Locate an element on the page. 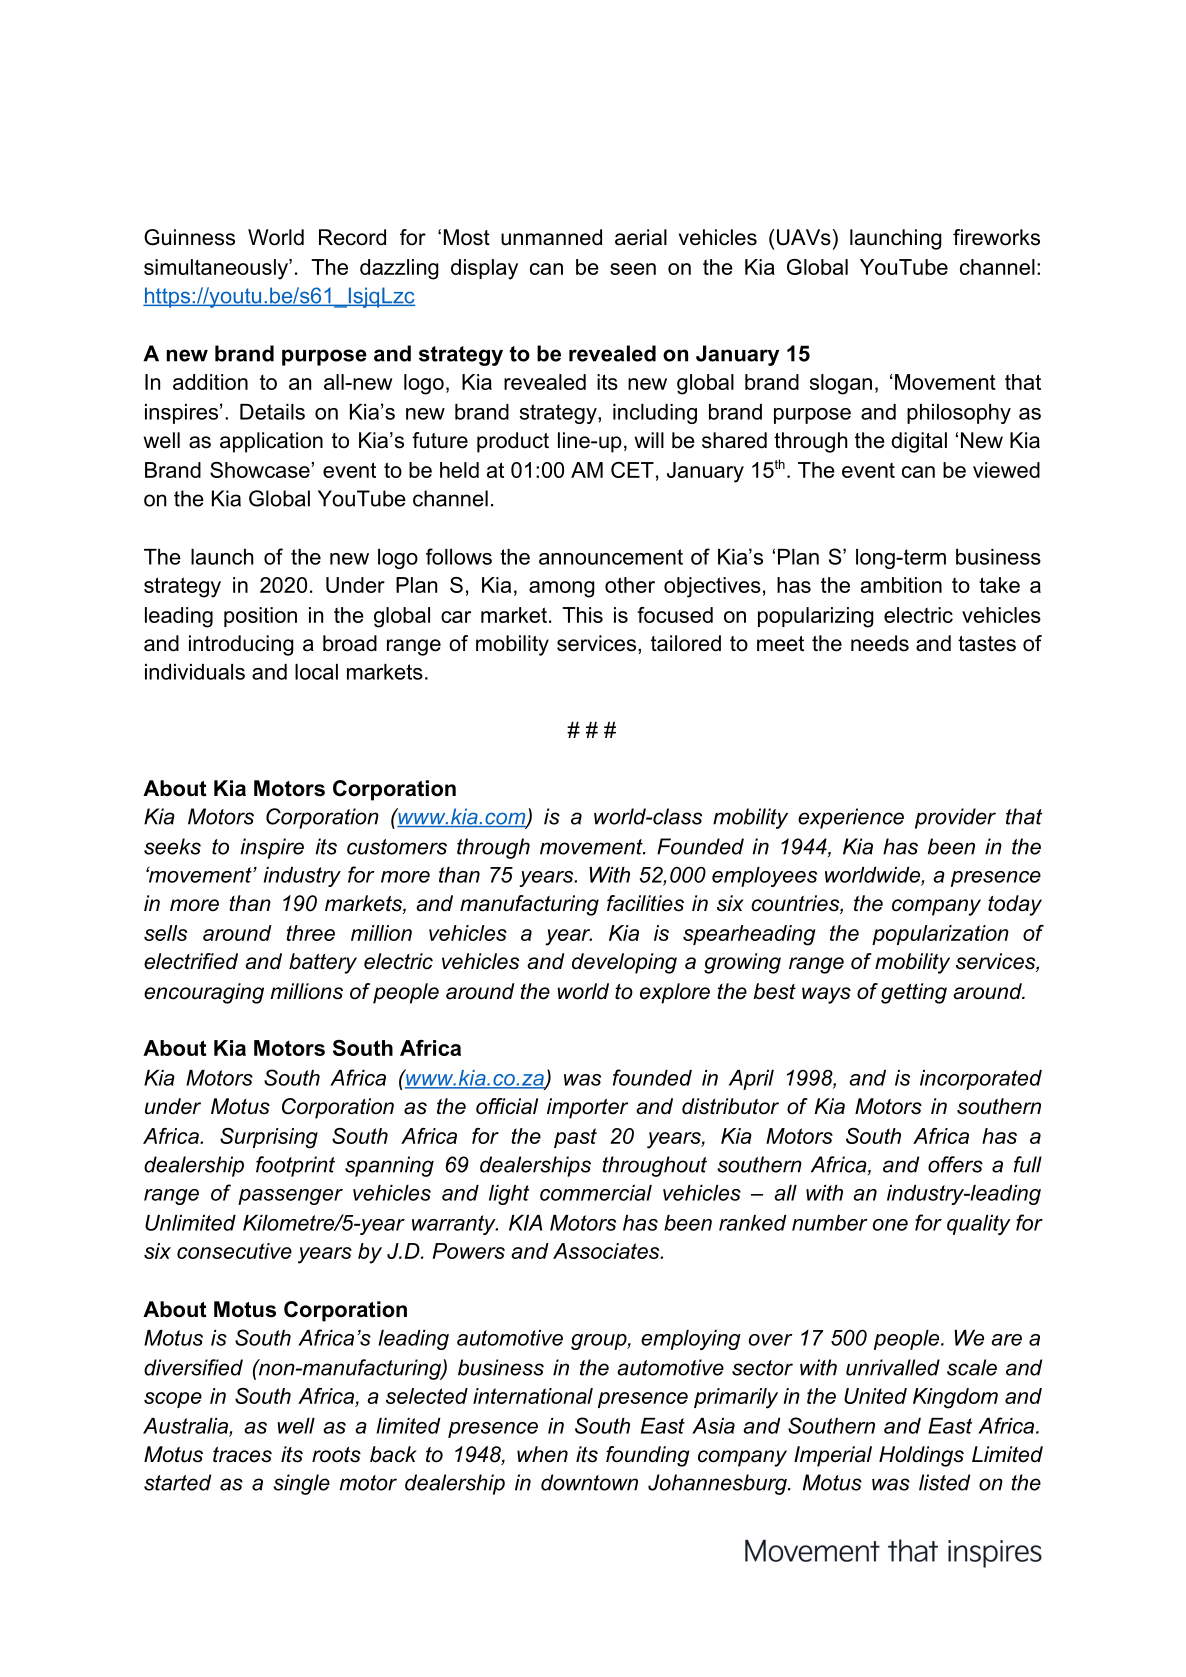 Image resolution: width=1186 pixels, height=1677 pixels. seeks is located at coordinates (172, 846).
